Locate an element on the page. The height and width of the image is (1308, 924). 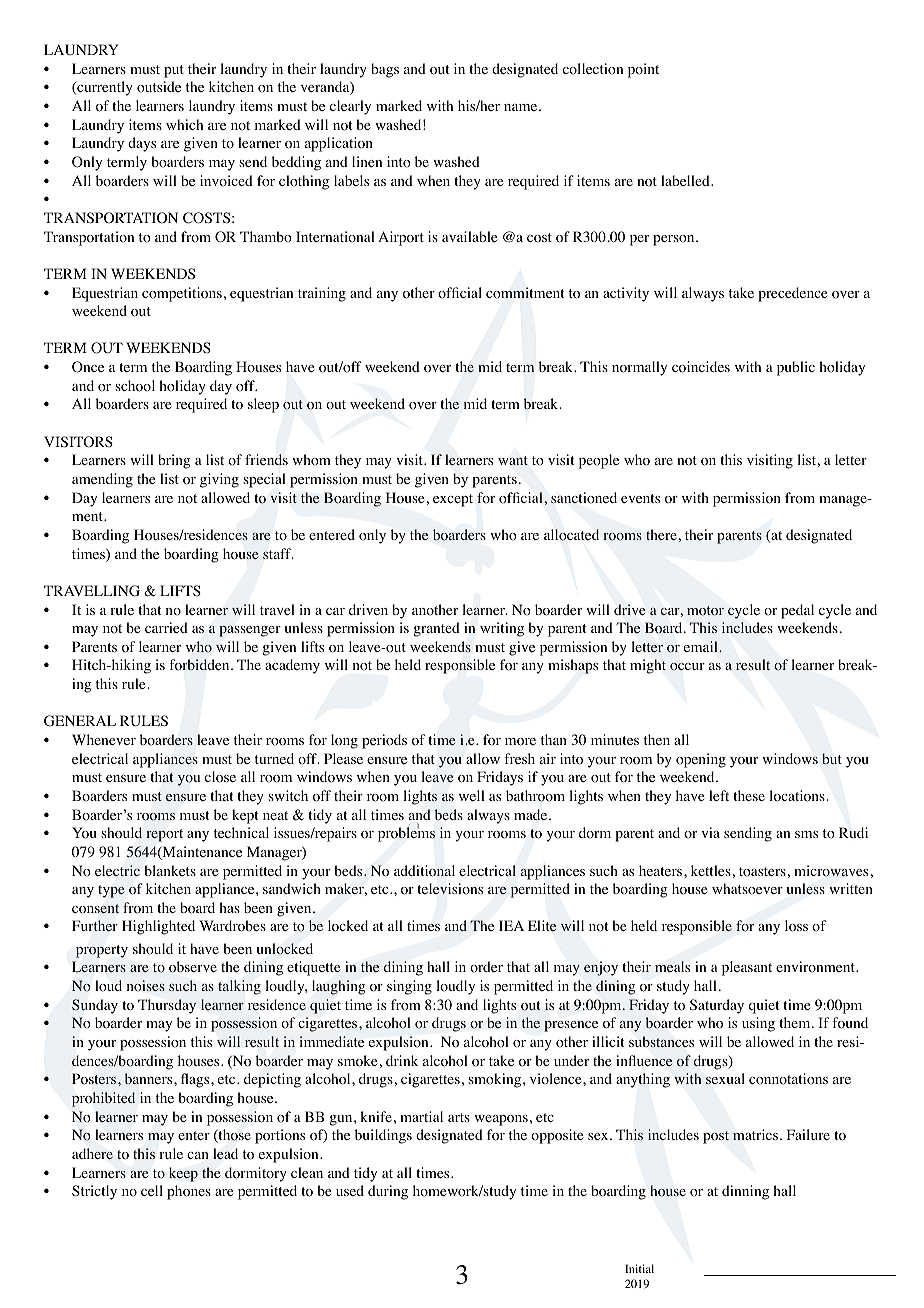
email is located at coordinates (702, 646).
